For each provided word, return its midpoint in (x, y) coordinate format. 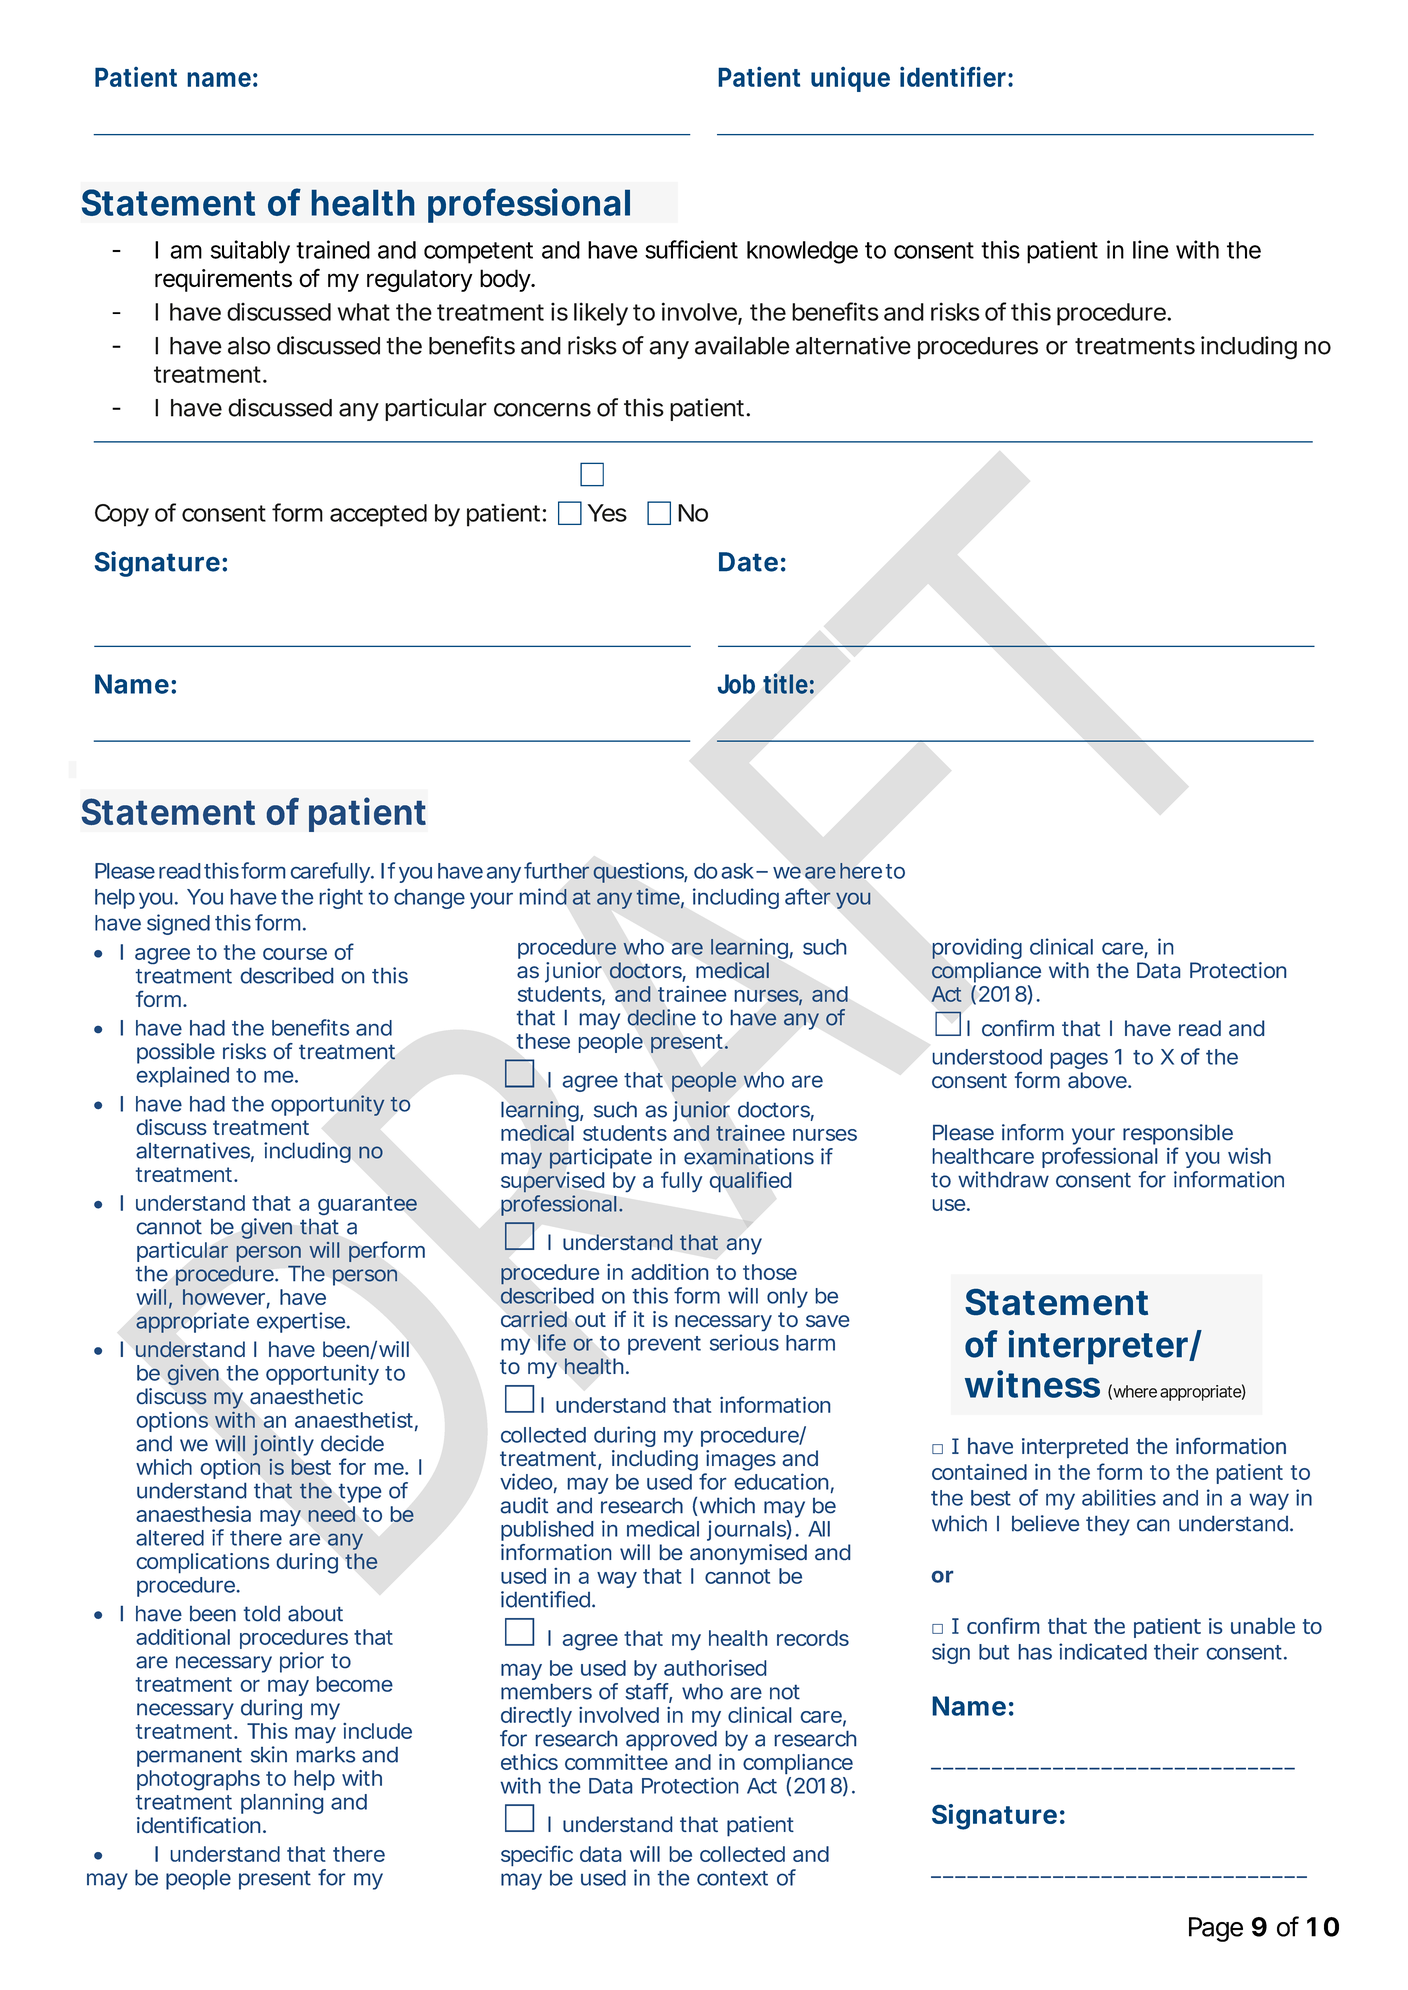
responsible (1178, 1134)
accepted (378, 515)
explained (183, 1076)
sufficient (691, 249)
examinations (749, 1156)
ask (739, 871)
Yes (607, 513)
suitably (250, 252)
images (741, 1460)
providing (977, 948)
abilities (1119, 1497)
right (341, 898)
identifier (954, 76)
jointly (283, 1445)
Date (748, 562)
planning (282, 1803)
